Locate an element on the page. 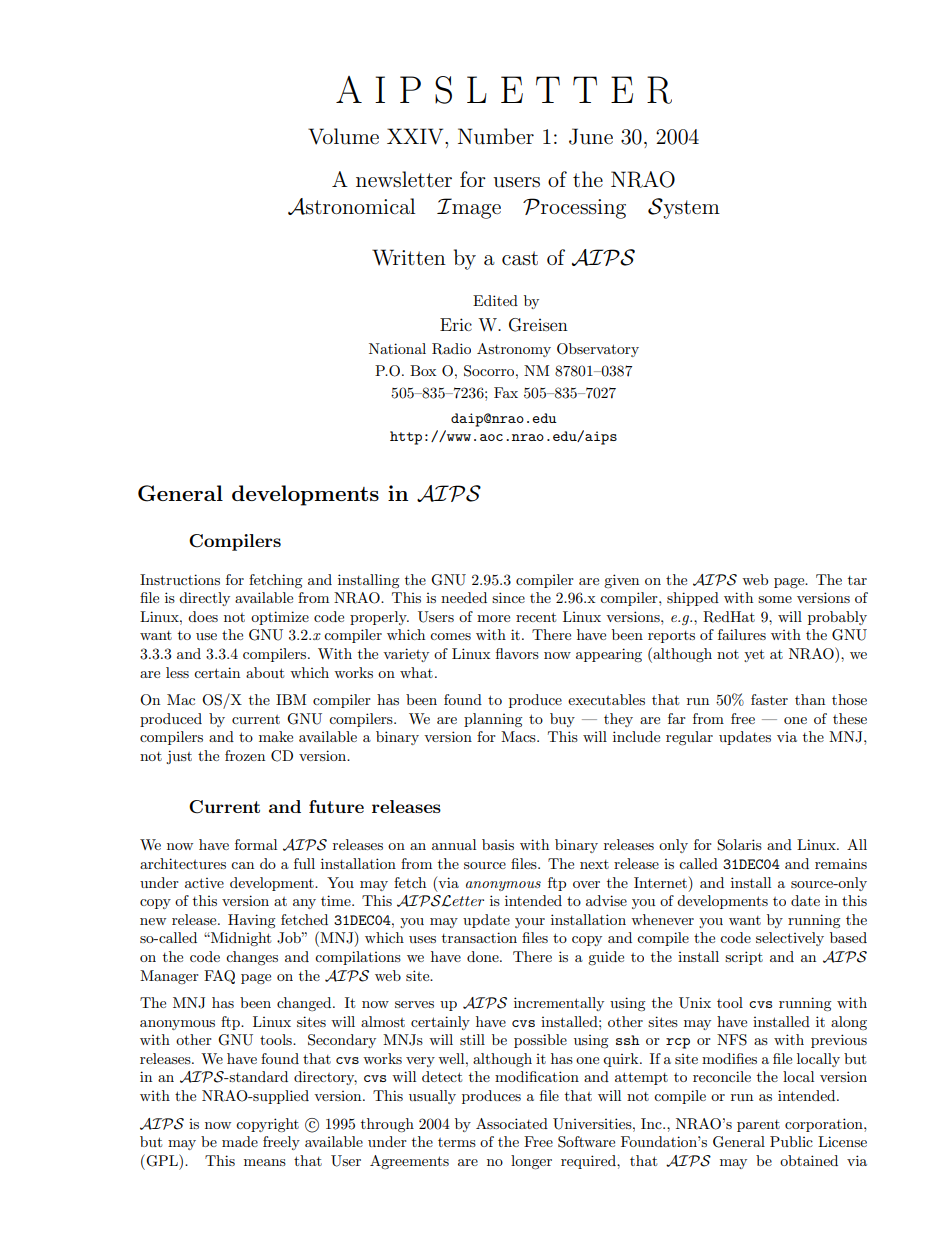 This image has width=952, height=1233. flavors is located at coordinates (517, 653).
